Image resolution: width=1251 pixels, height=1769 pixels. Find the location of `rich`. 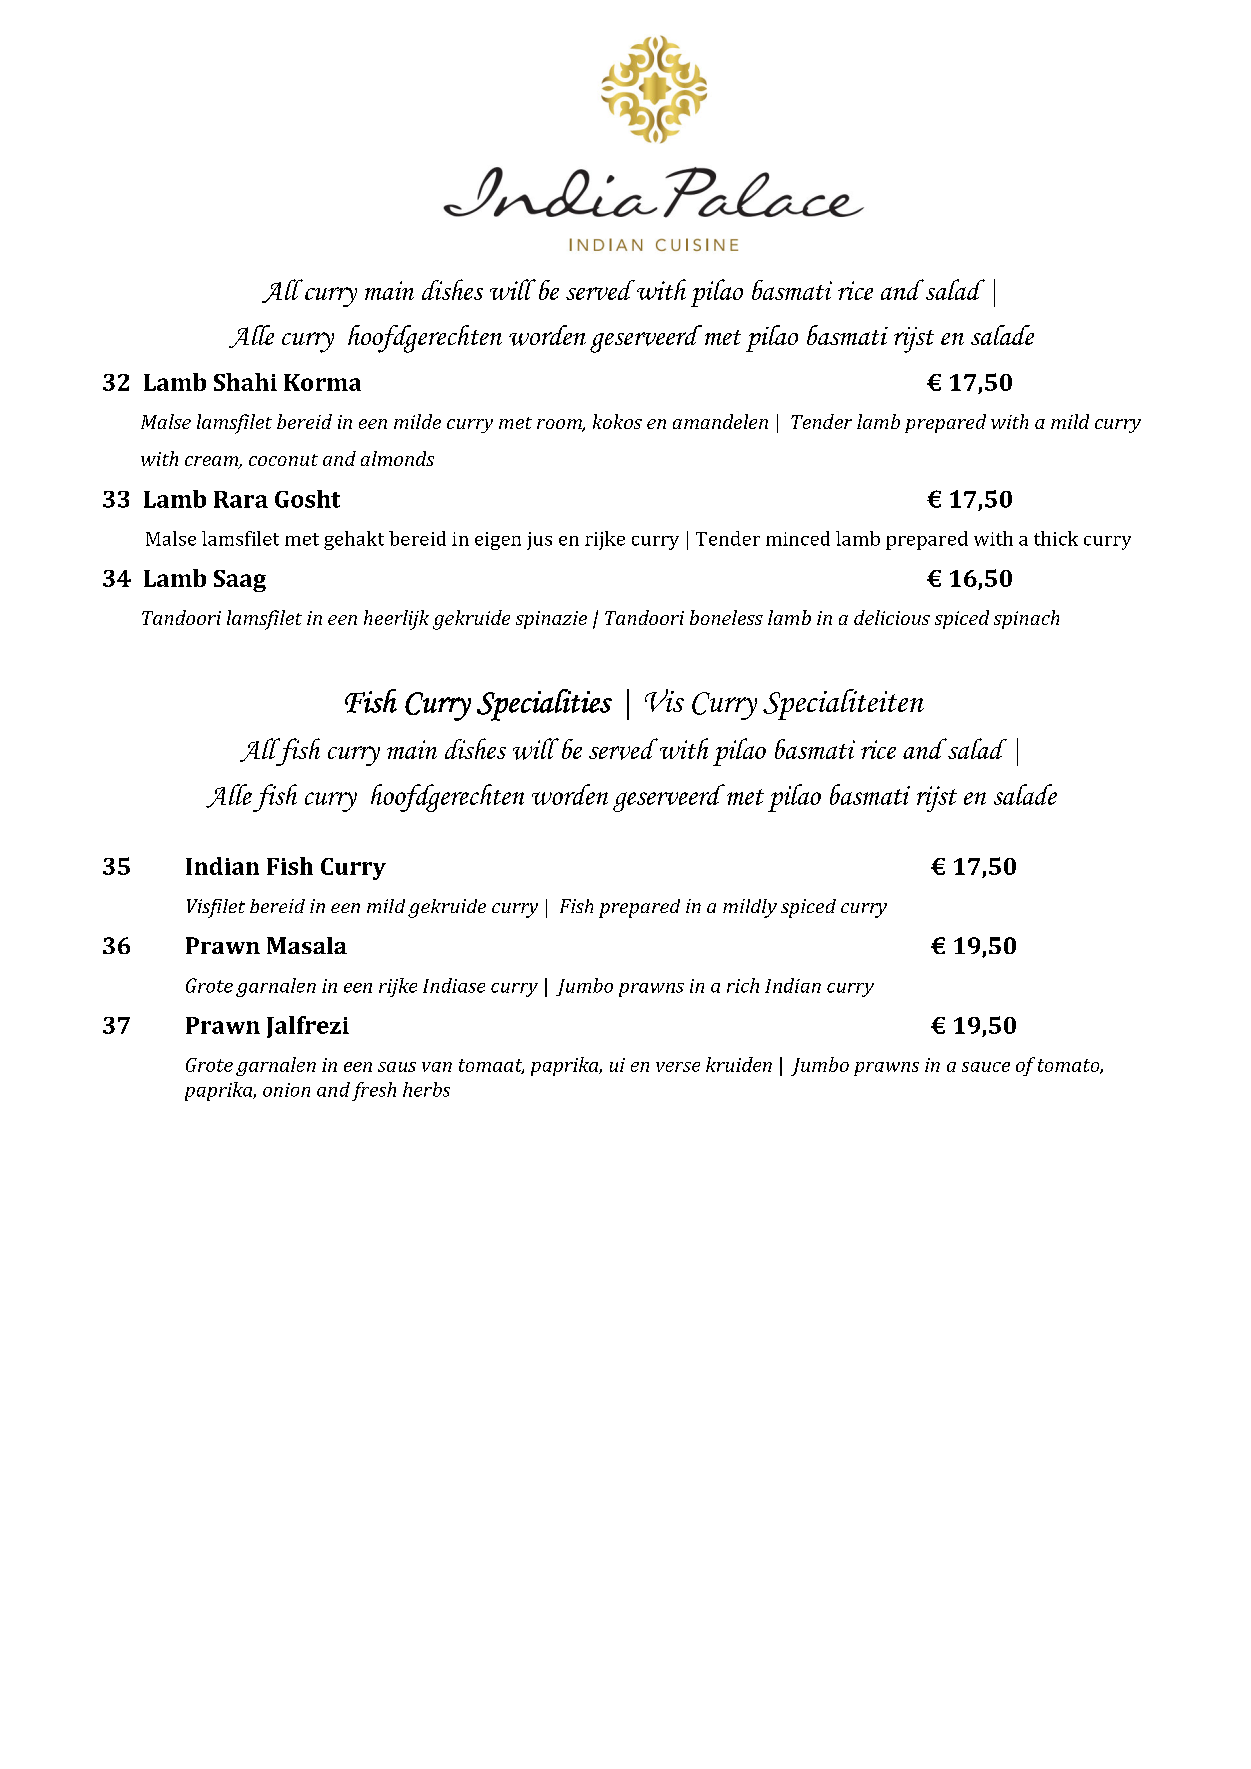

rich is located at coordinates (743, 985).
